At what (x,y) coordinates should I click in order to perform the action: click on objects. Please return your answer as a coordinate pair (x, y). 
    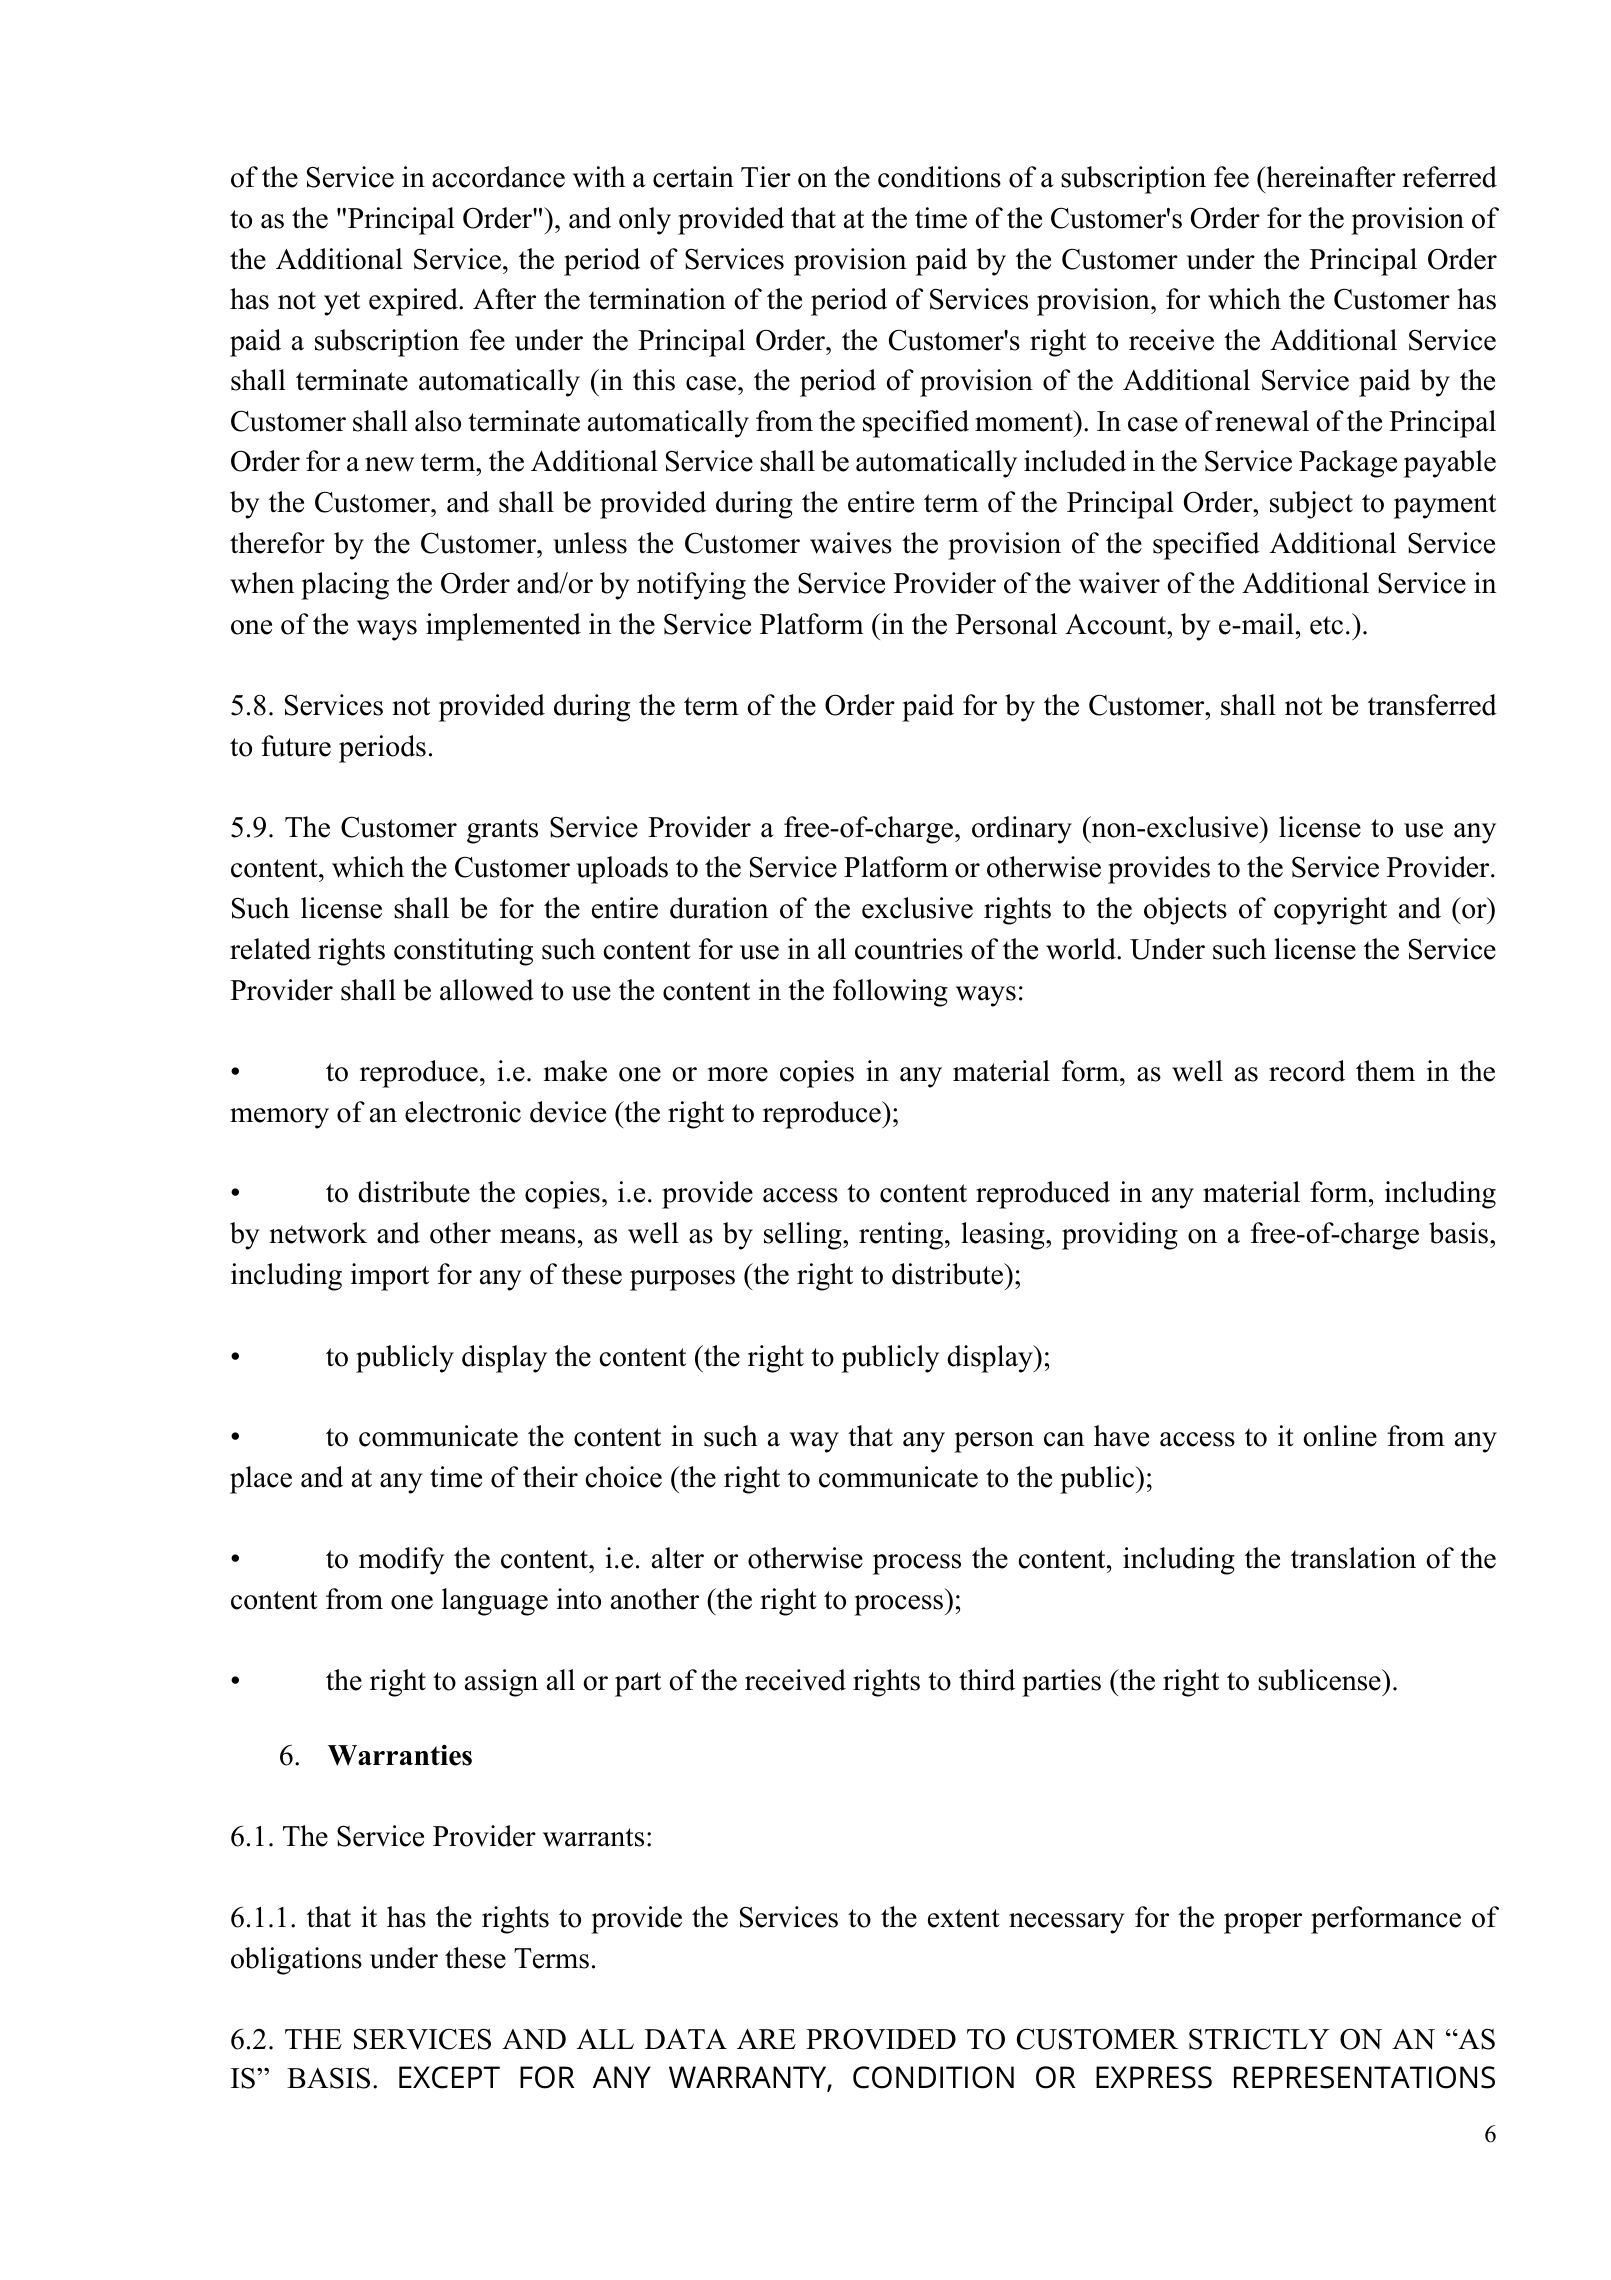
    Looking at the image, I should click on (1185, 911).
